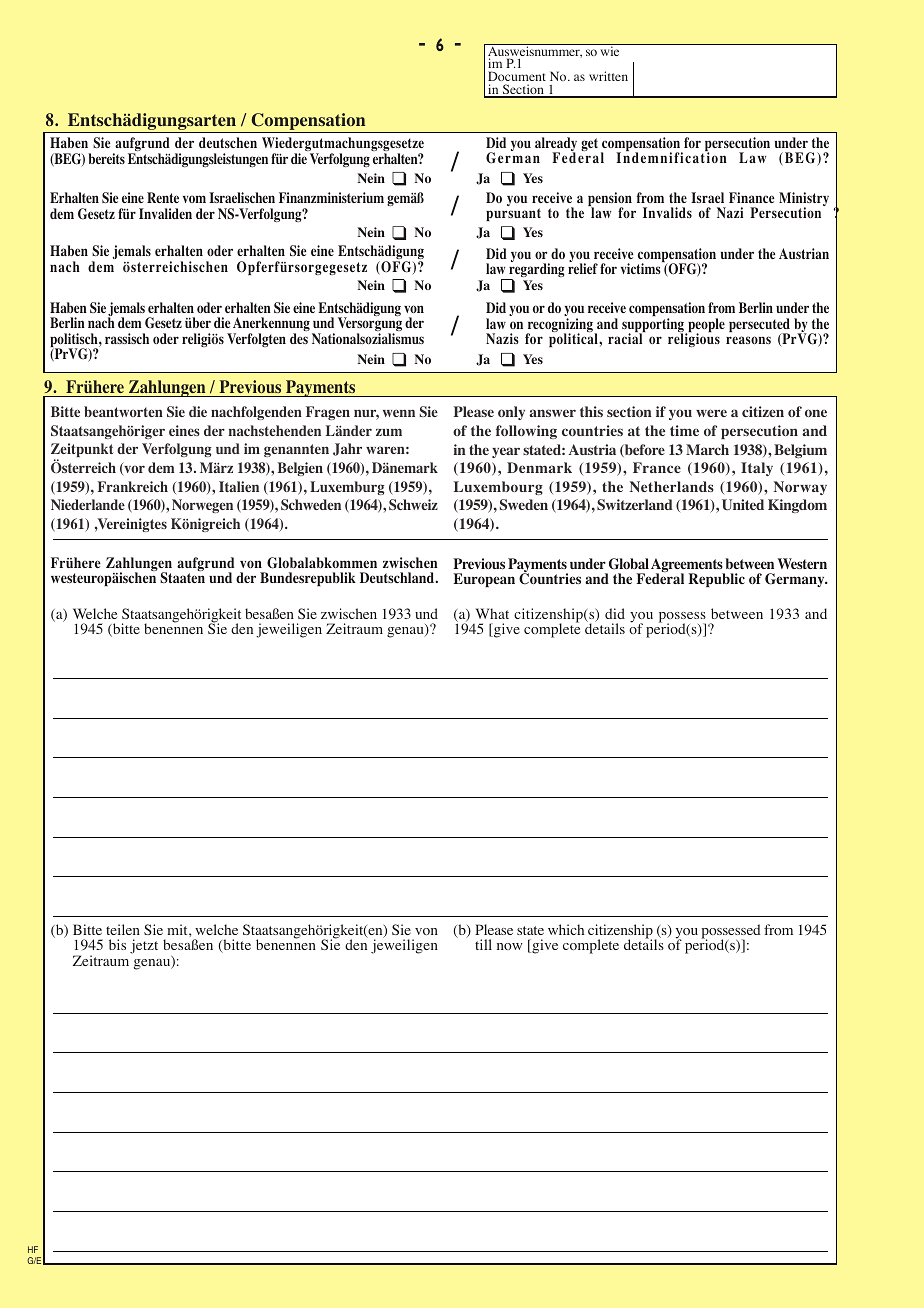  What do you see at coordinates (743, 505) in the screenshot?
I see `United` at bounding box center [743, 505].
